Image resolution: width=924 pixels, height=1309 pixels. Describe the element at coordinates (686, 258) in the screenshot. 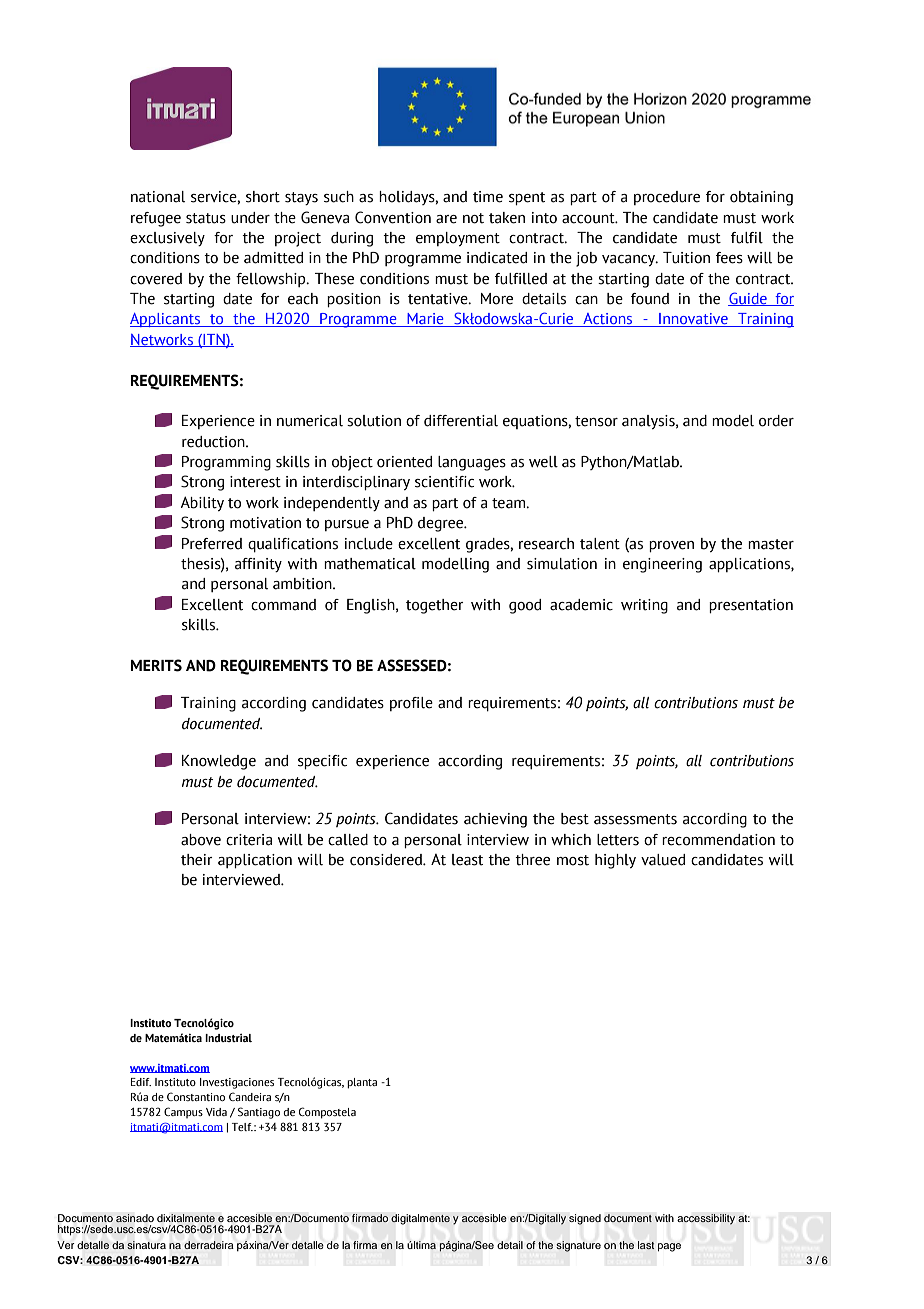

I see `Tuition` at that location.
